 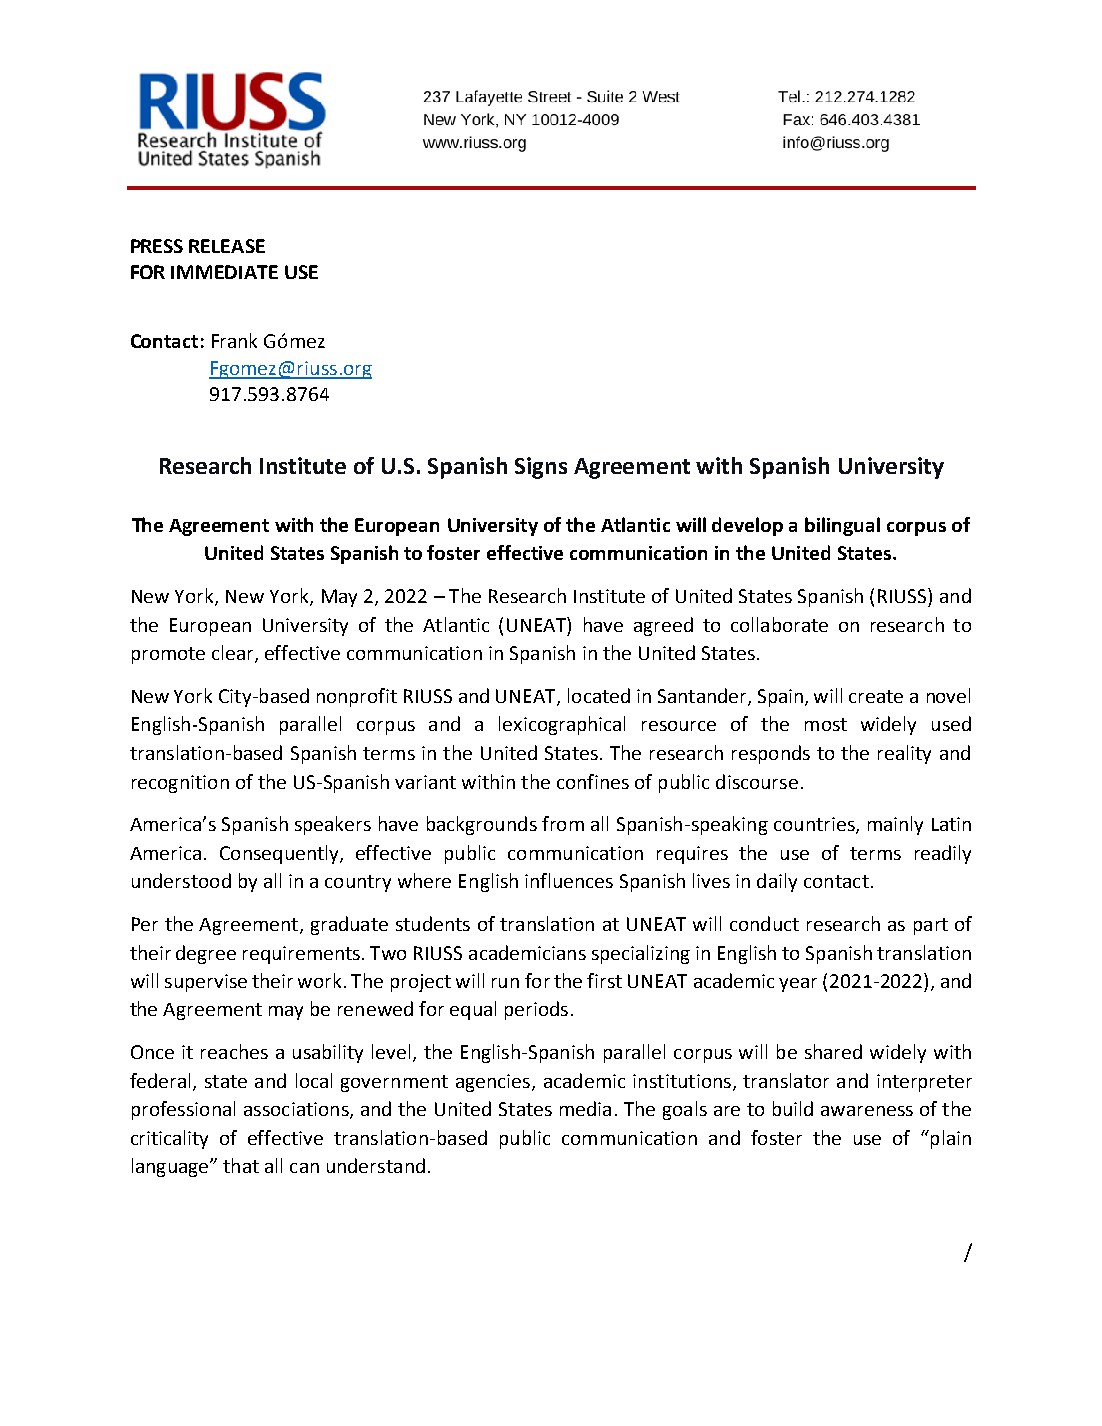 What do you see at coordinates (505, 983) in the screenshot?
I see `run` at bounding box center [505, 983].
